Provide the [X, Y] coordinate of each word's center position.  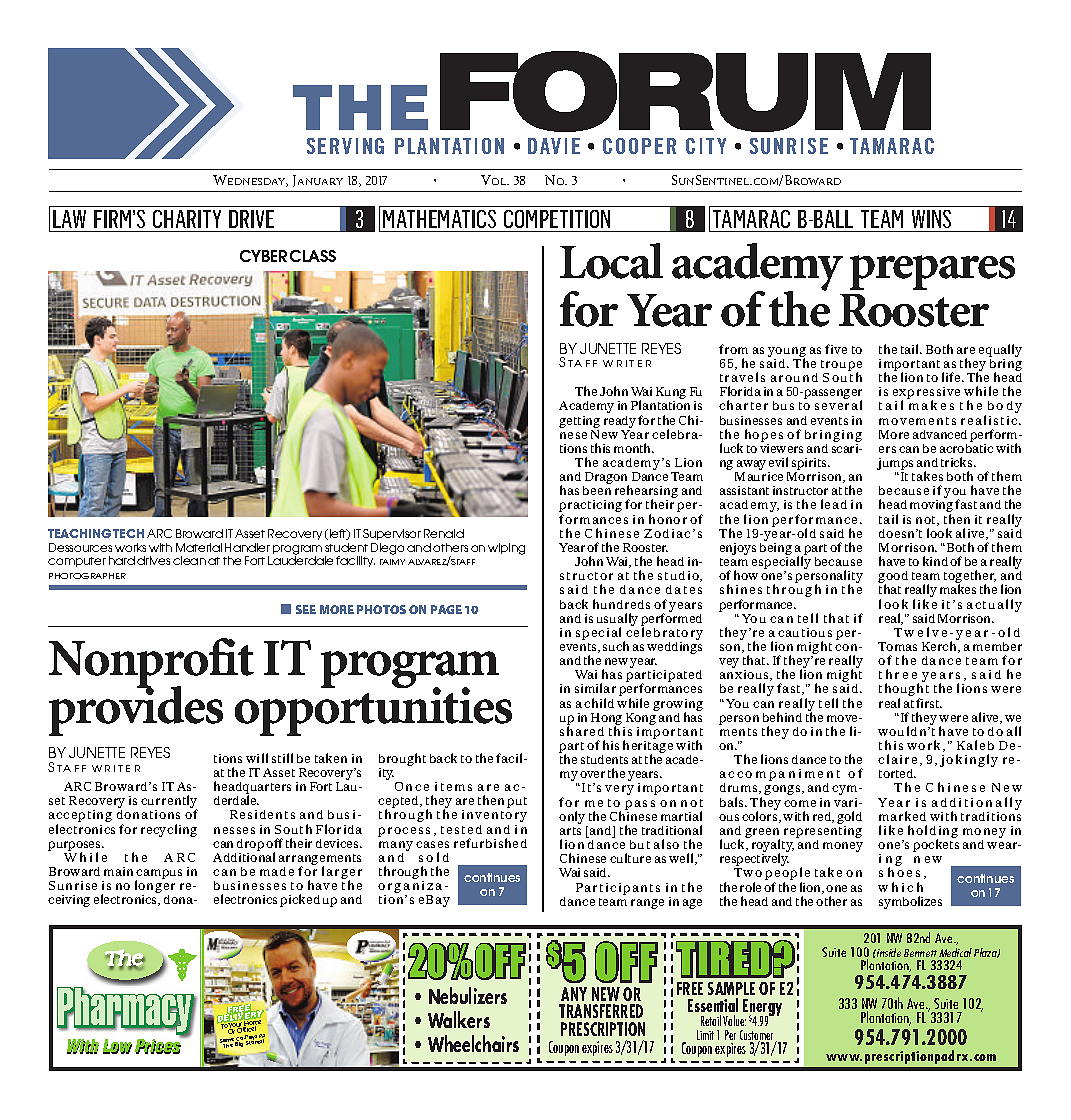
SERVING [345, 146]
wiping [506, 549]
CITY [706, 146]
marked [902, 816]
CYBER [263, 256]
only [573, 819]
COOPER [639, 146]
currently [169, 803]
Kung [671, 394]
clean [189, 560]
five [836, 349]
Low [117, 1046]
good [893, 578]
